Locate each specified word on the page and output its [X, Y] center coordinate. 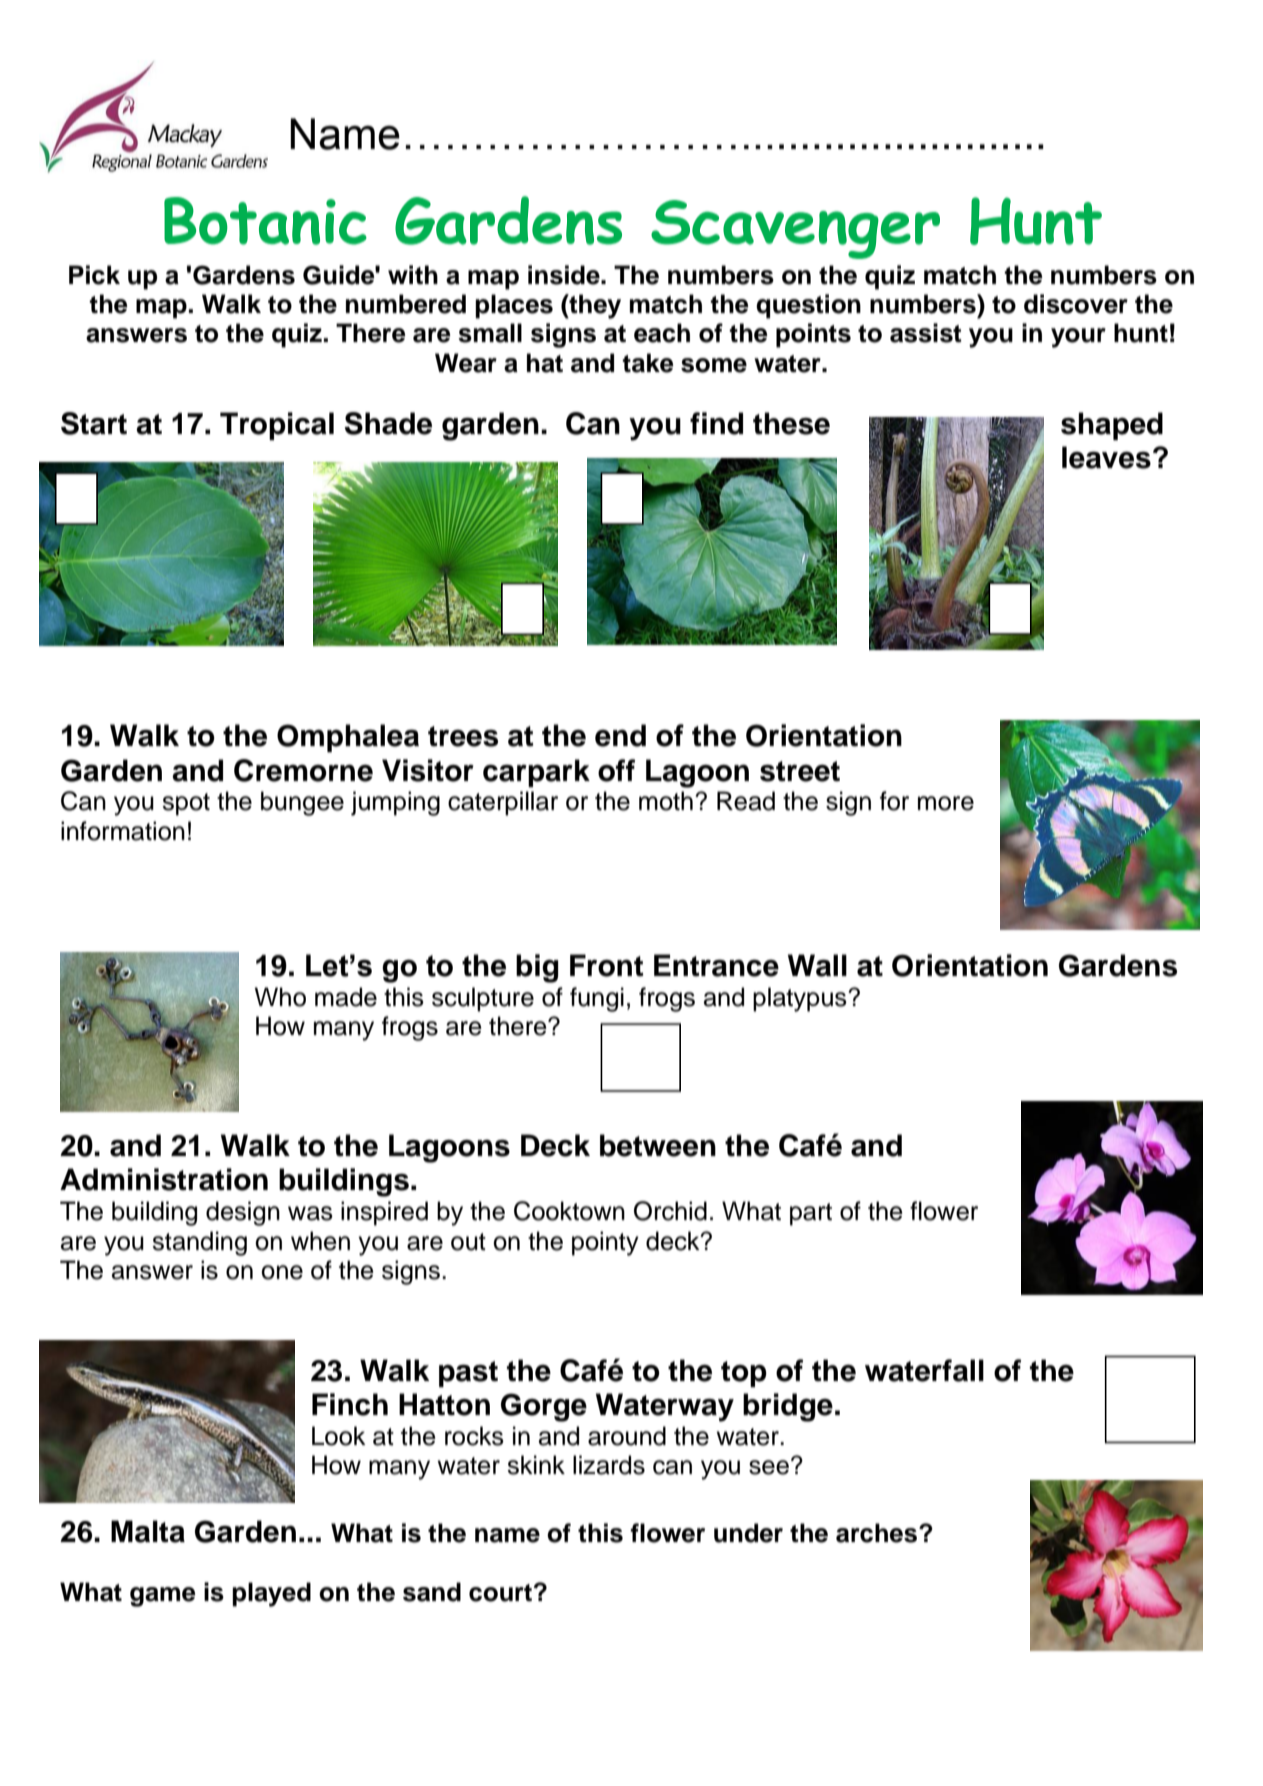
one [282, 1272]
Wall [817, 965]
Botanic [265, 221]
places [514, 306]
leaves [1106, 457]
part [811, 1214]
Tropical [277, 426]
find [716, 423]
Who [280, 997]
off [616, 770]
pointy [605, 1243]
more [946, 803]
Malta [148, 1531]
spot [186, 804]
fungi [597, 999]
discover [1076, 304]
